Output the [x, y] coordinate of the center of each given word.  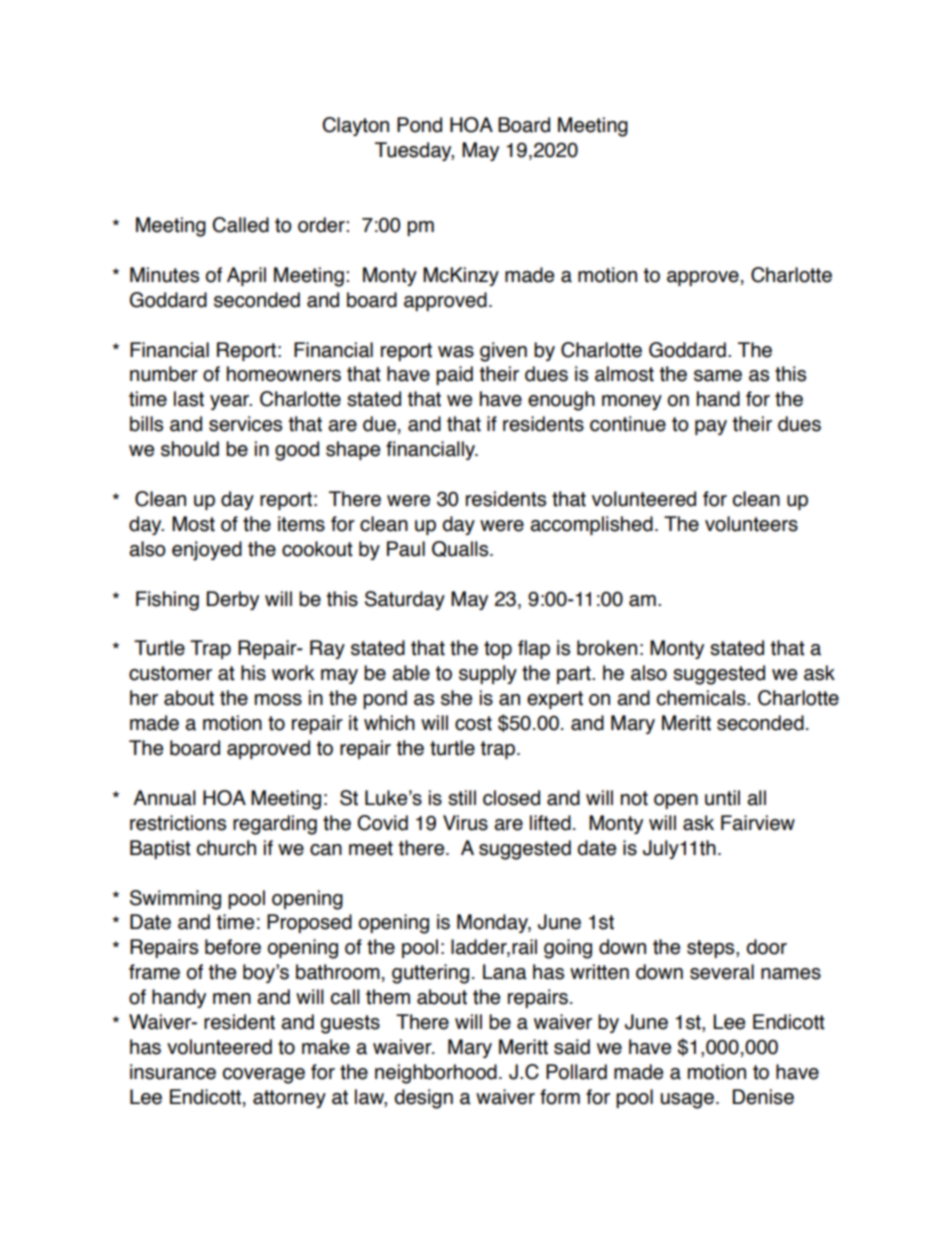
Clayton [355, 126]
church [226, 848]
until [722, 798]
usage [687, 1101]
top [498, 650]
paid [454, 375]
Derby [233, 600]
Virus [465, 823]
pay [711, 427]
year [231, 402]
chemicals [702, 698]
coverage [264, 1076]
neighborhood [436, 1074]
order [322, 225]
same [718, 376]
